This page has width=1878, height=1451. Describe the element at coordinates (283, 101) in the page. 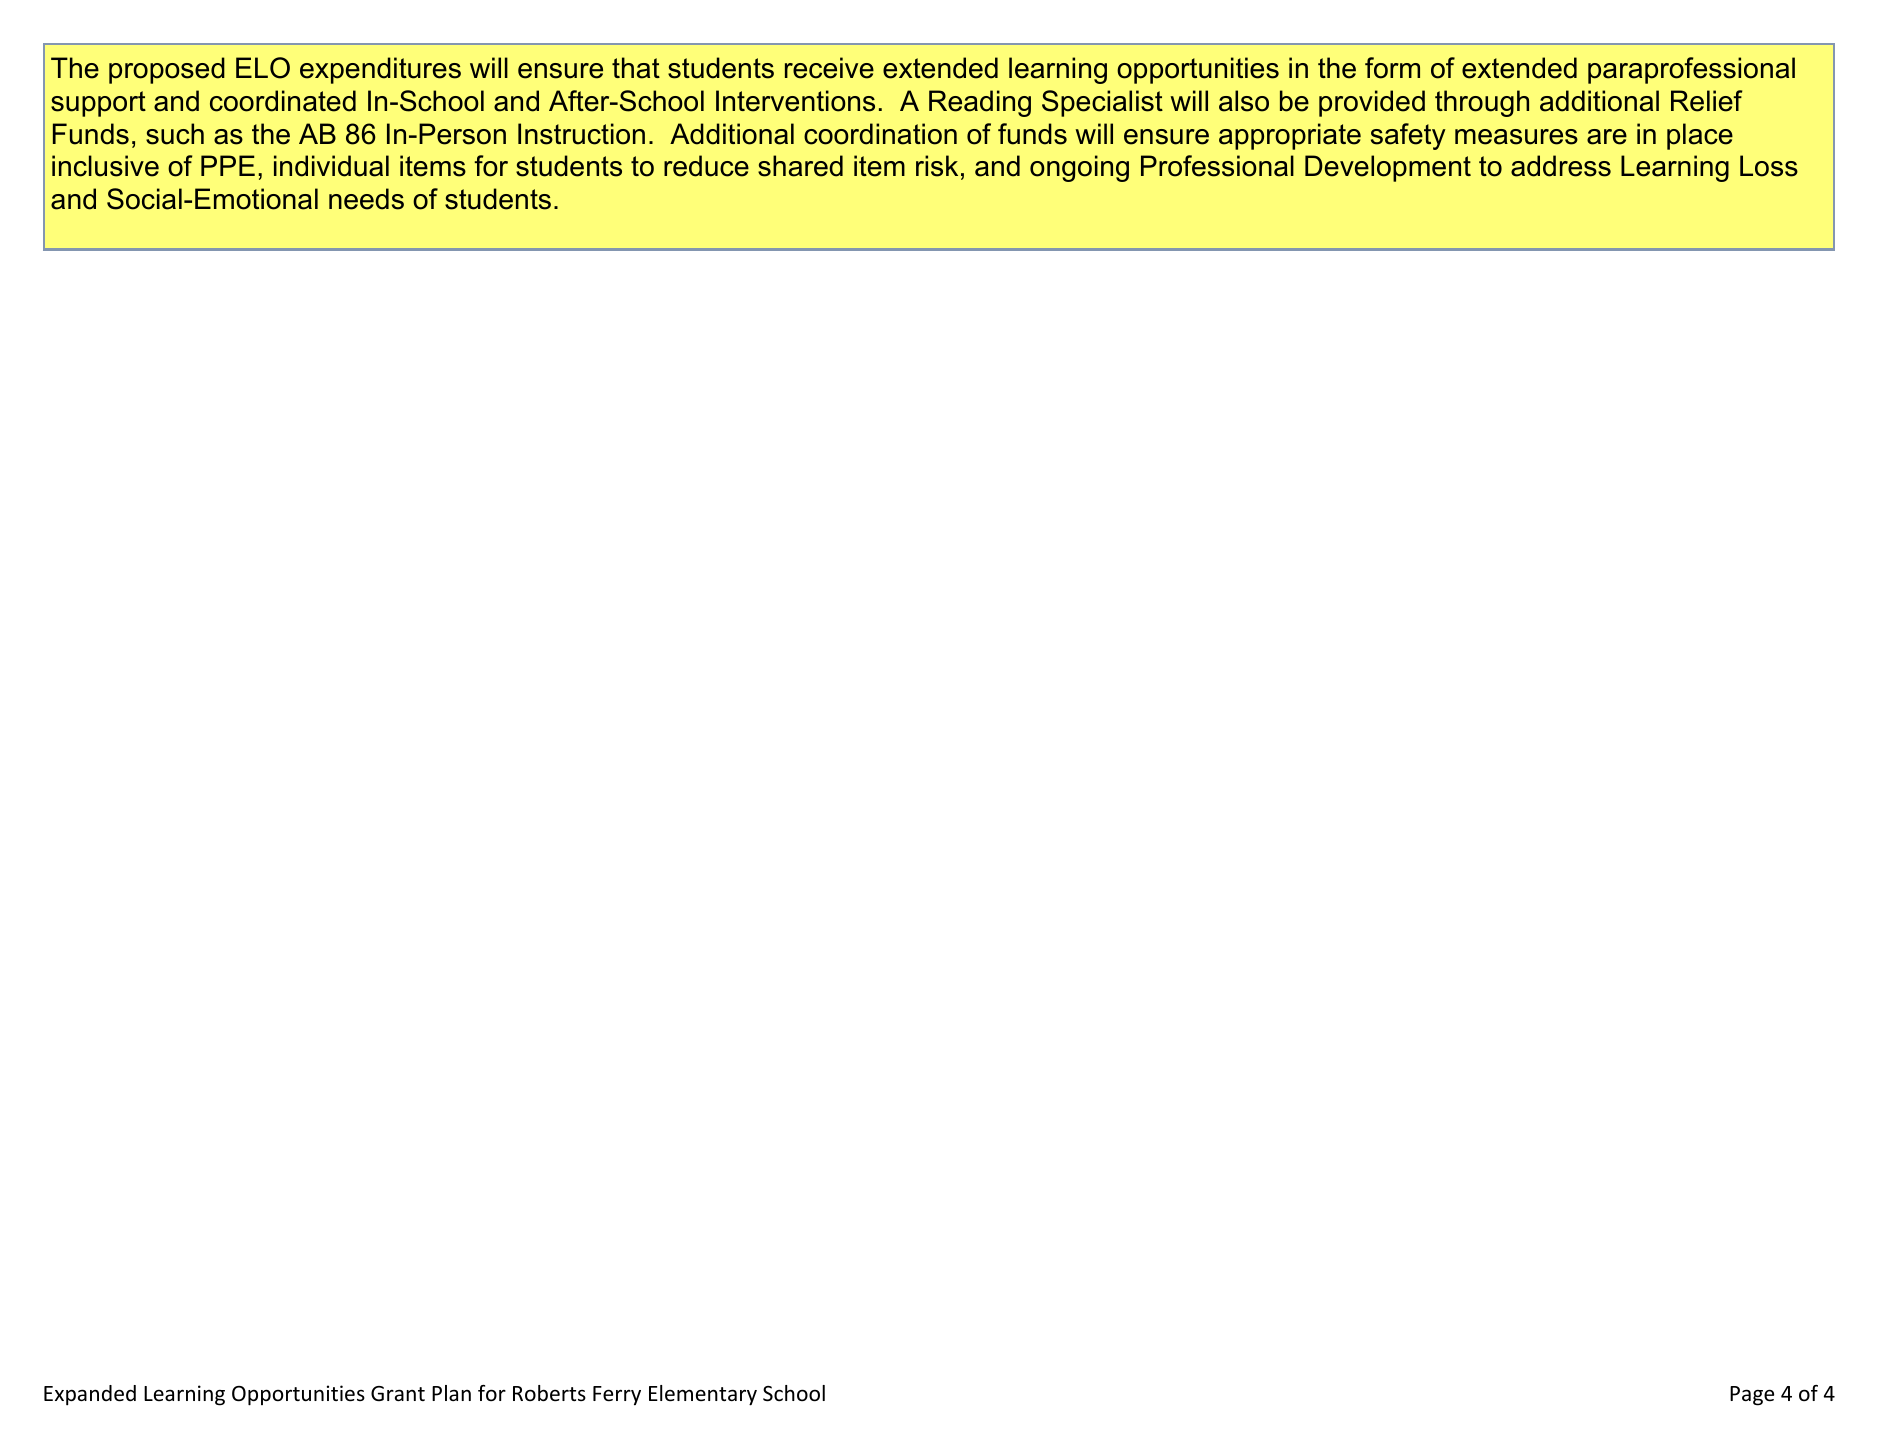

I see `coordinated` at that location.
